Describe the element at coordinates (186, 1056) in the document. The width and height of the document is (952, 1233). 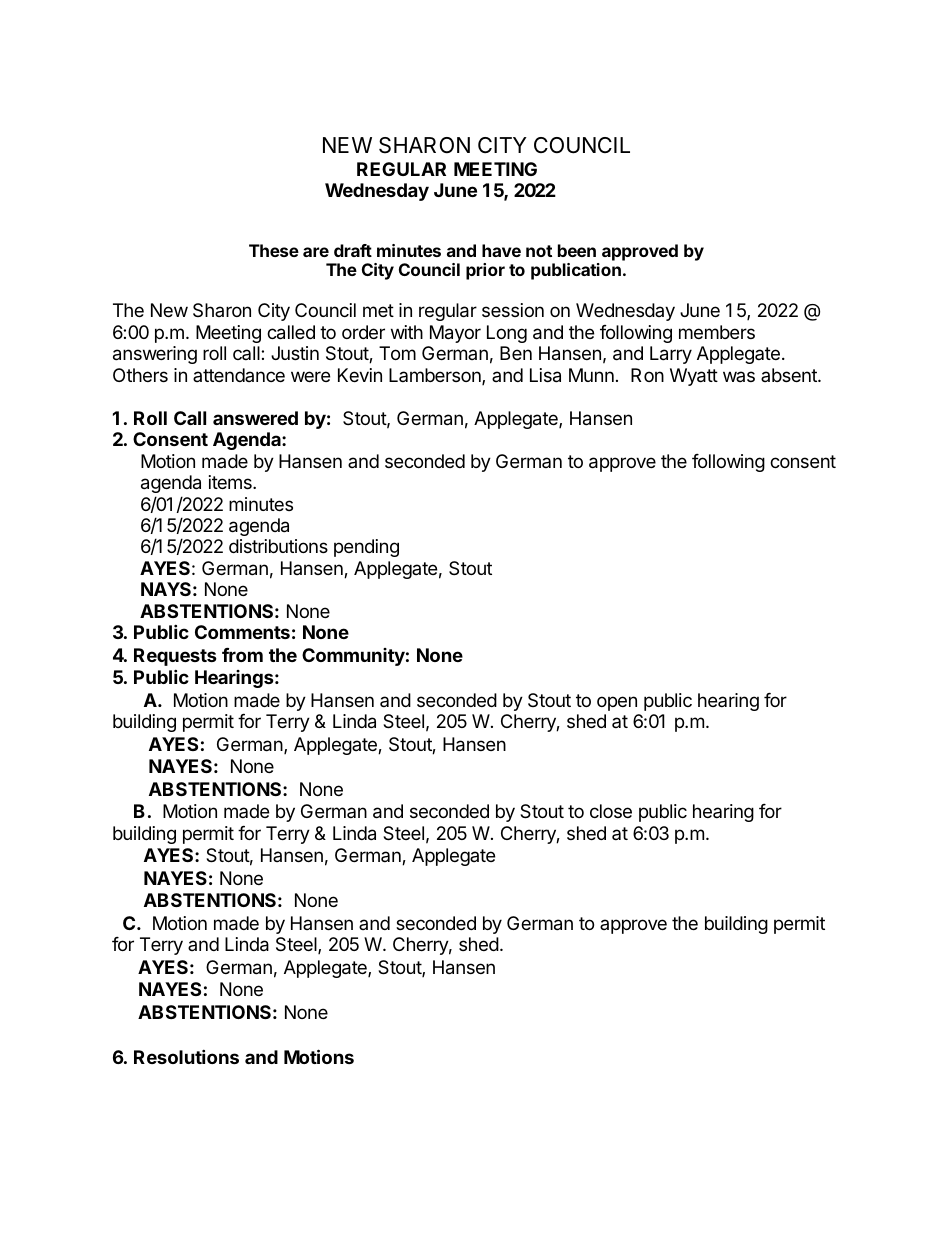
I see `Resolutions` at that location.
